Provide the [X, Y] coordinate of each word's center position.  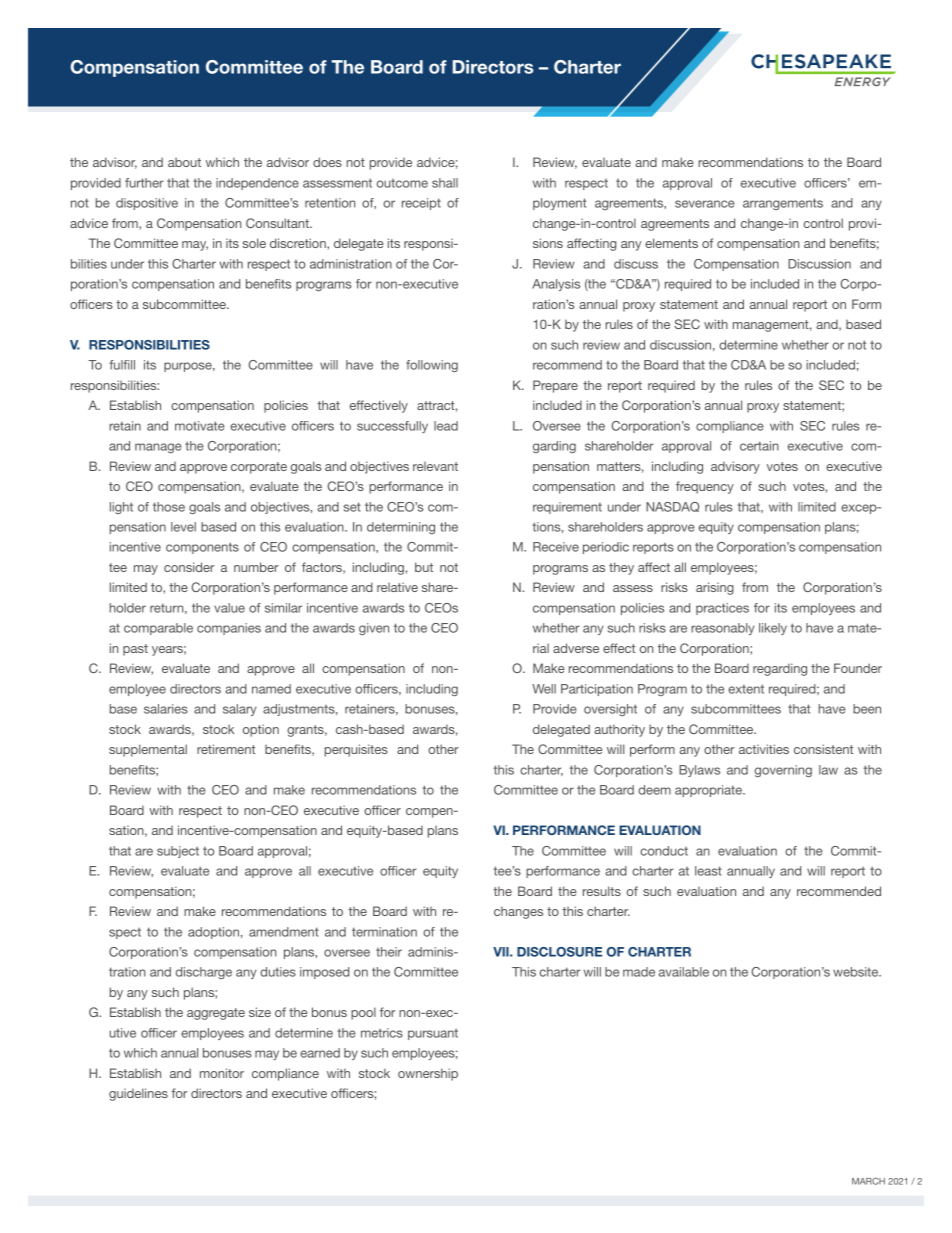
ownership [428, 1074]
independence [257, 184]
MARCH [868, 1181]
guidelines [138, 1094]
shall [445, 183]
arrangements [783, 204]
